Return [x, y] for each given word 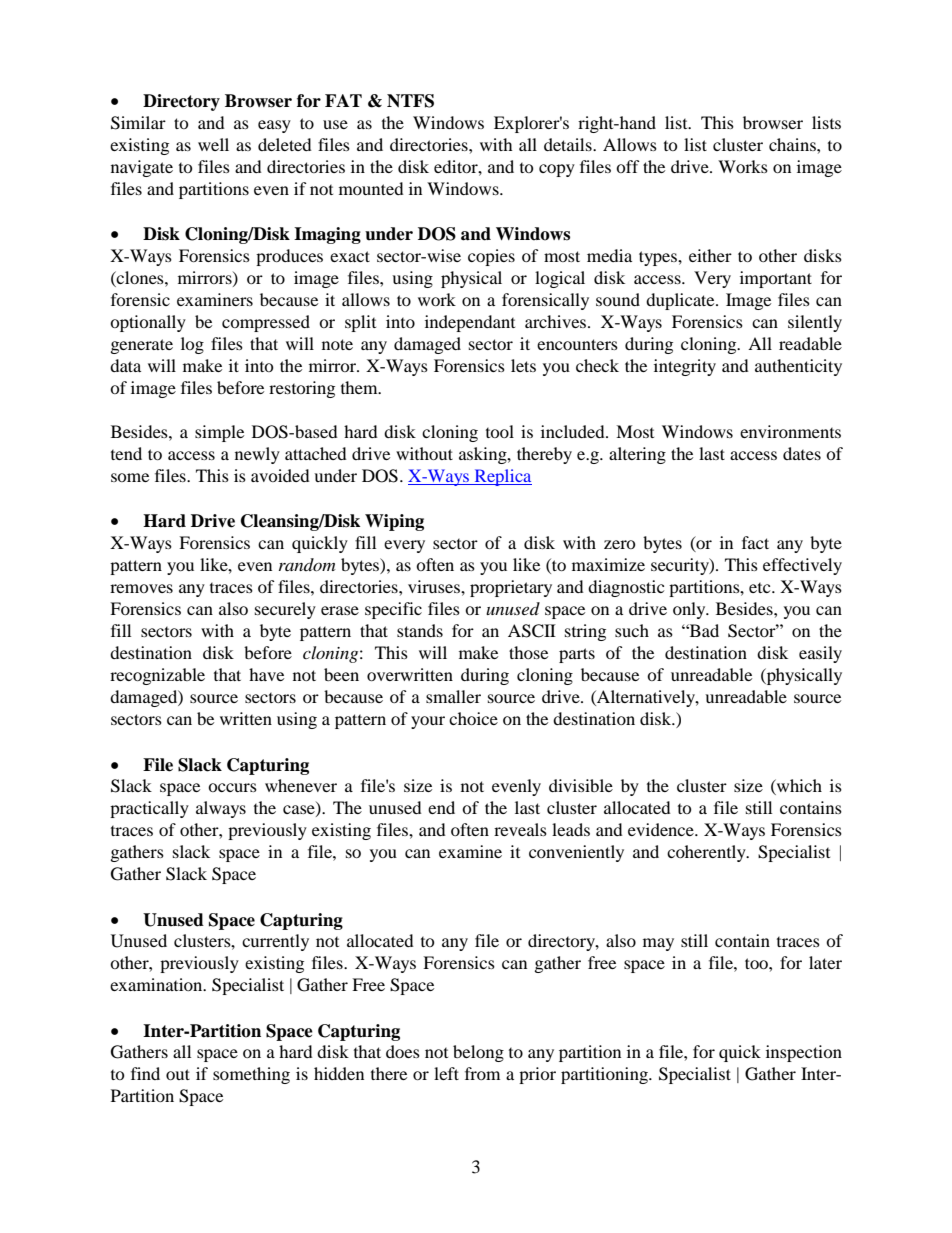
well [213, 144]
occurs [232, 787]
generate [142, 346]
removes [141, 588]
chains [793, 144]
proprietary [511, 588]
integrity [685, 367]
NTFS [410, 101]
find [145, 1073]
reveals [520, 829]
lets [523, 365]
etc [761, 588]
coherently [707, 853]
